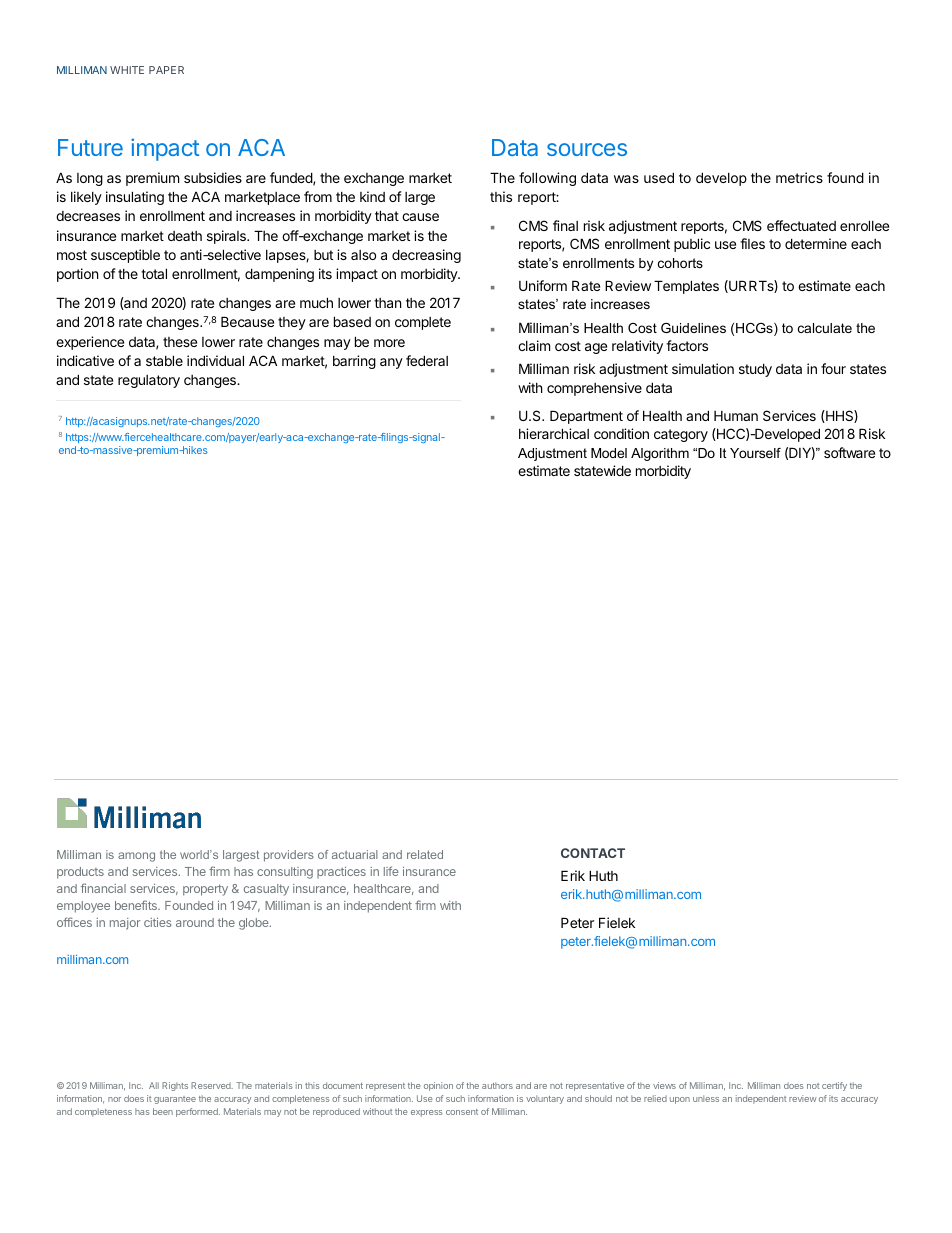 The height and width of the screenshot is (1233, 952). I want to click on Model, so click(609, 453).
